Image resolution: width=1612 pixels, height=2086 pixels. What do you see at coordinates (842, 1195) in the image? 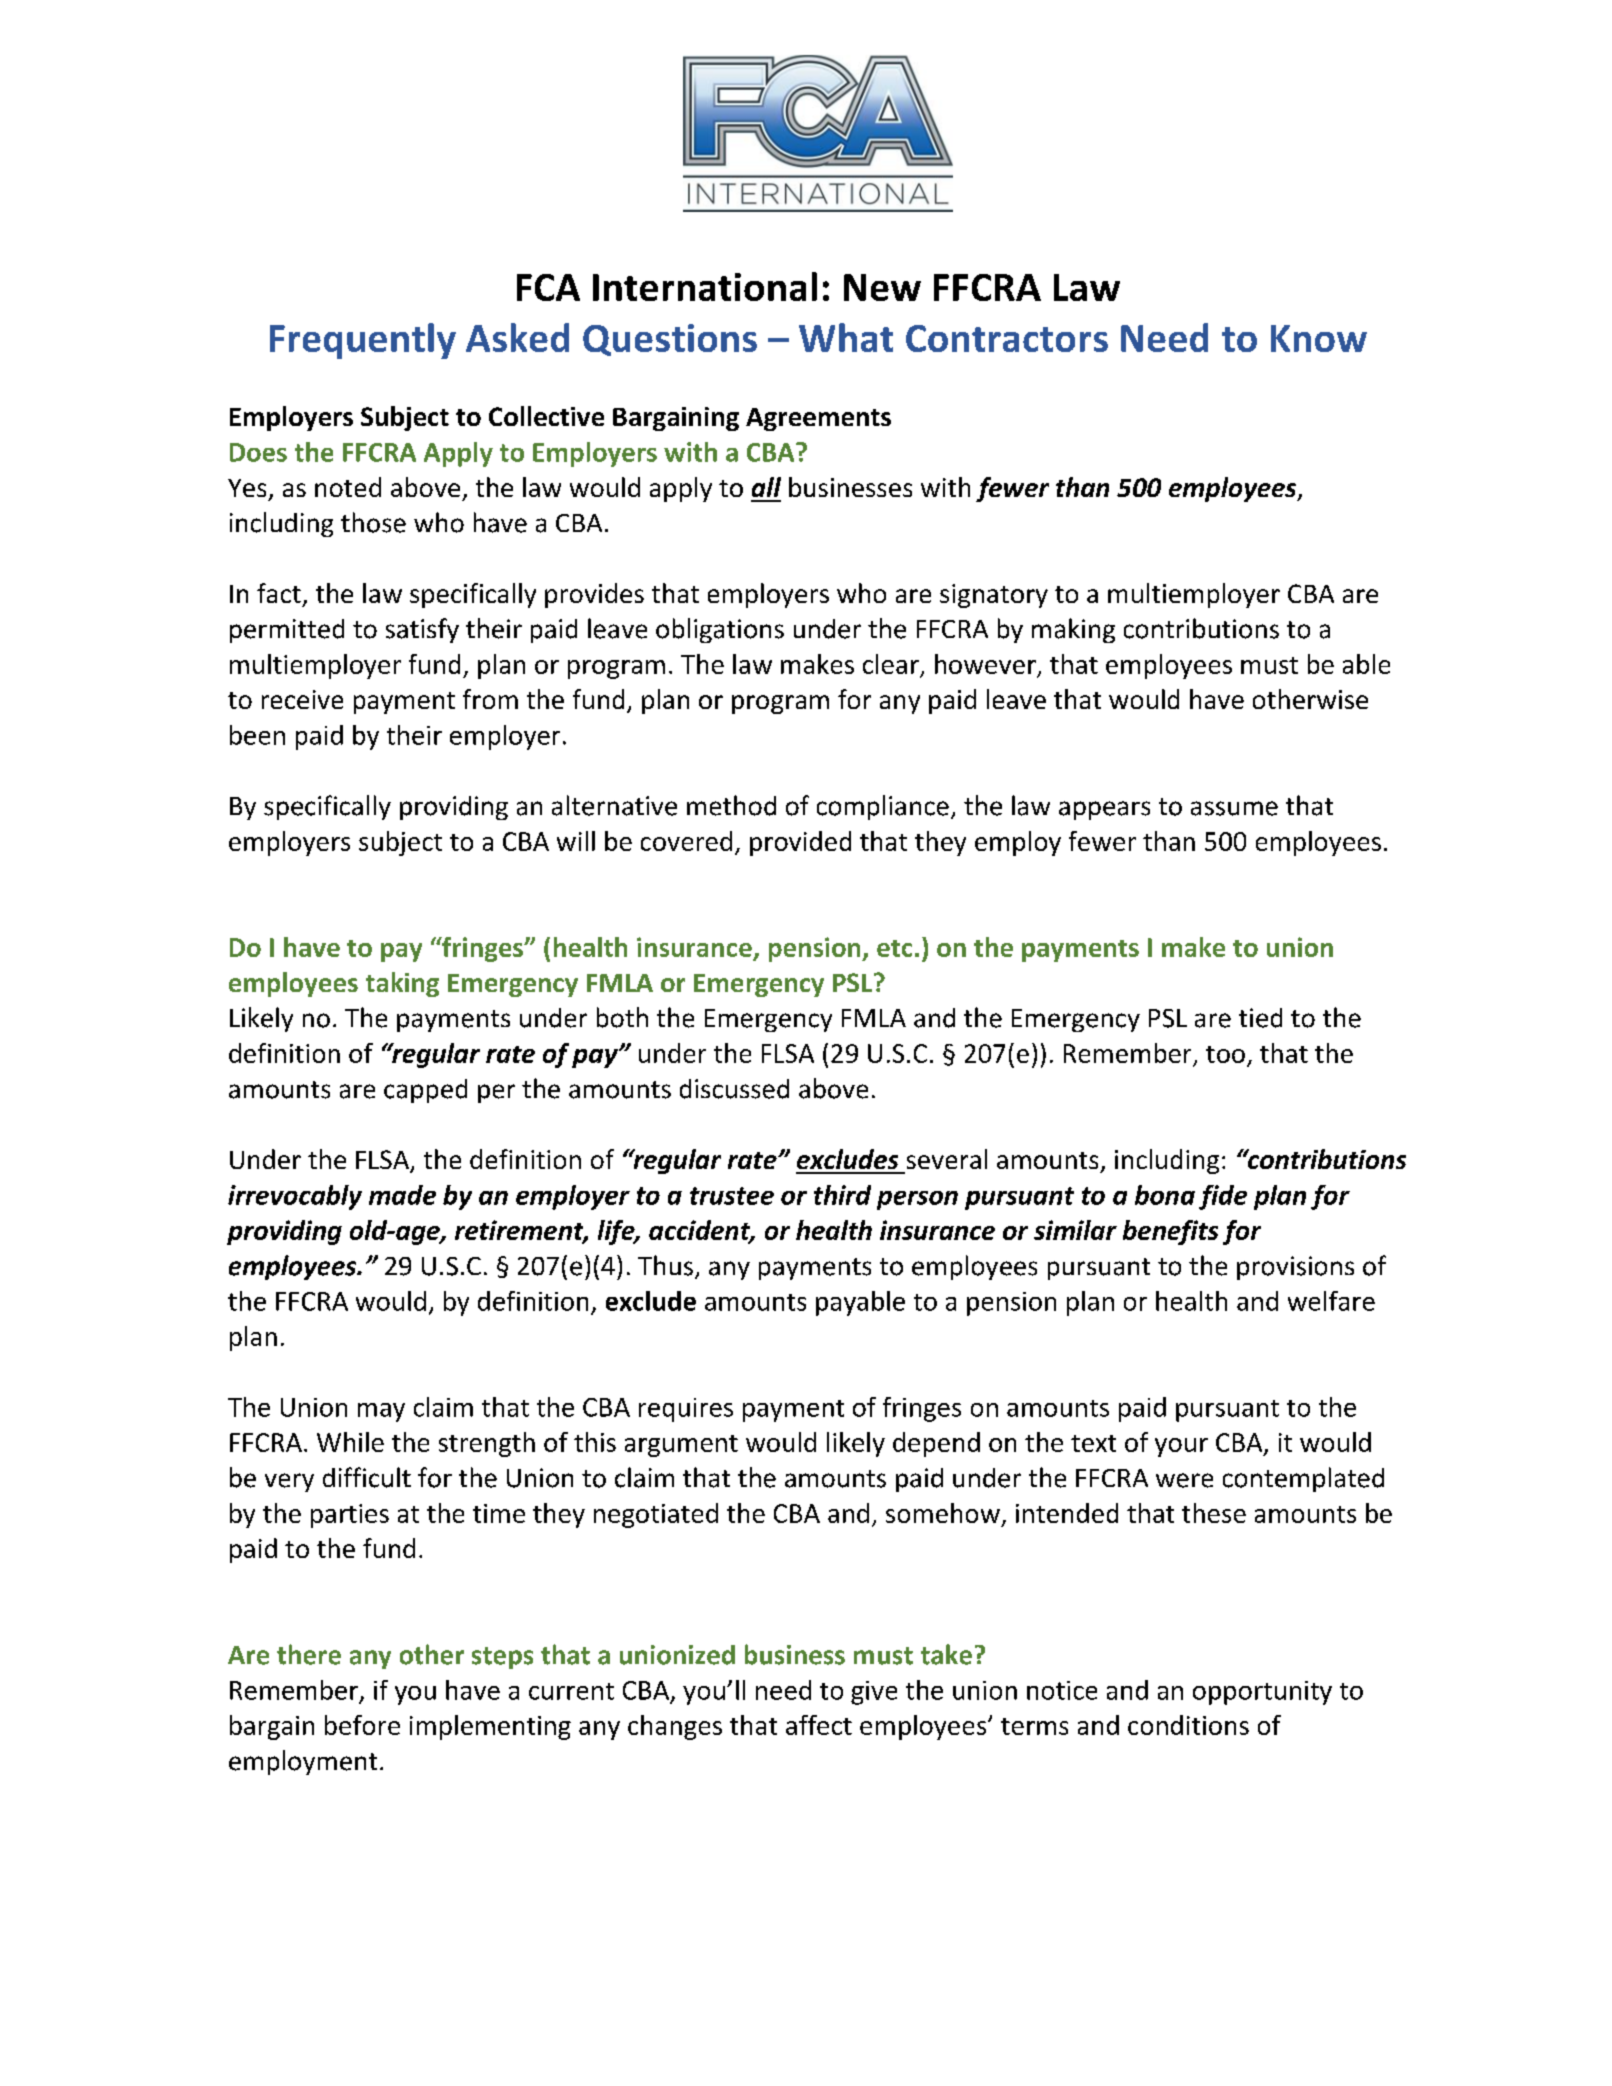
I see `third` at bounding box center [842, 1195].
